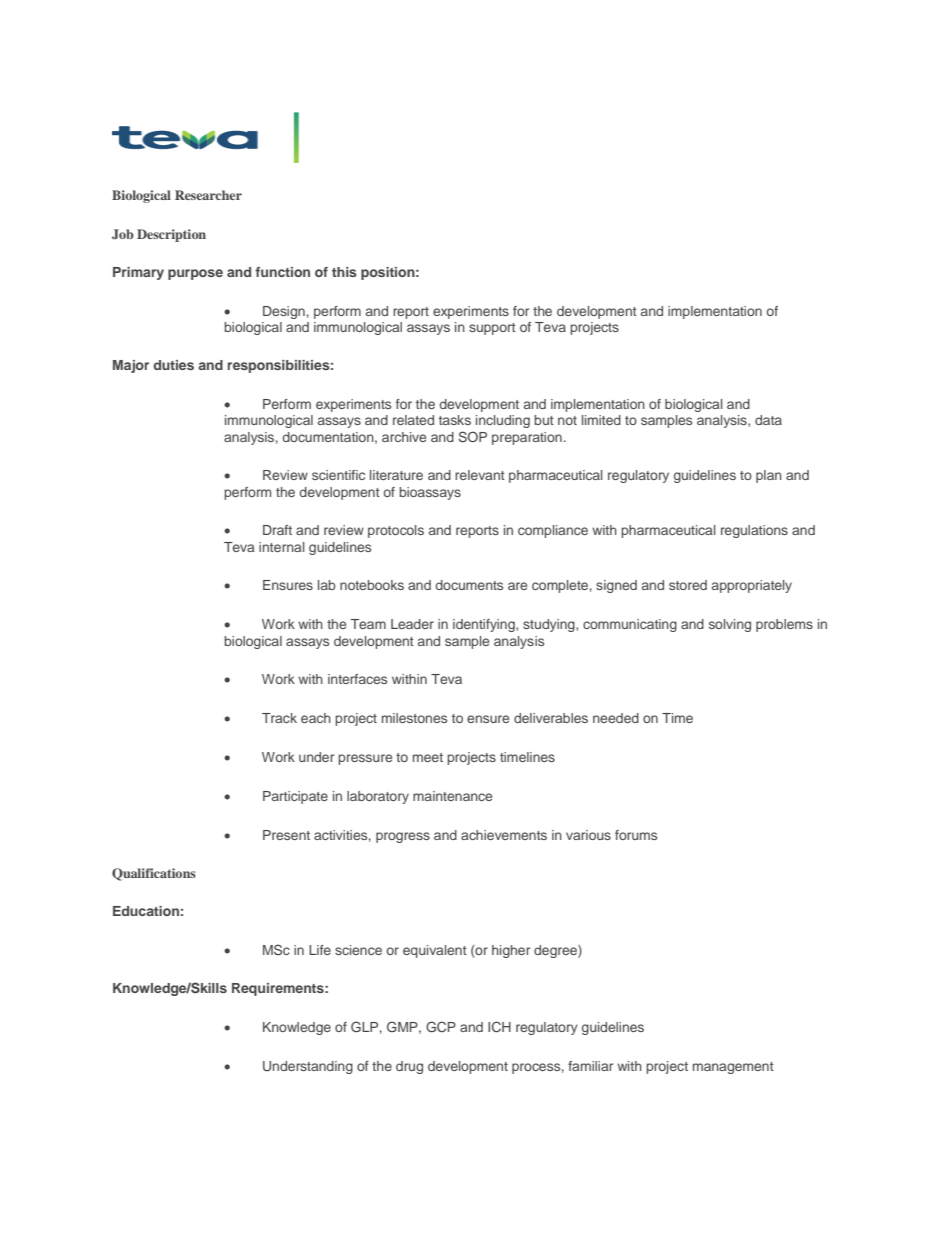 This screenshot has width=952, height=1233. Describe the element at coordinates (403, 837) in the screenshot. I see `progress` at that location.
